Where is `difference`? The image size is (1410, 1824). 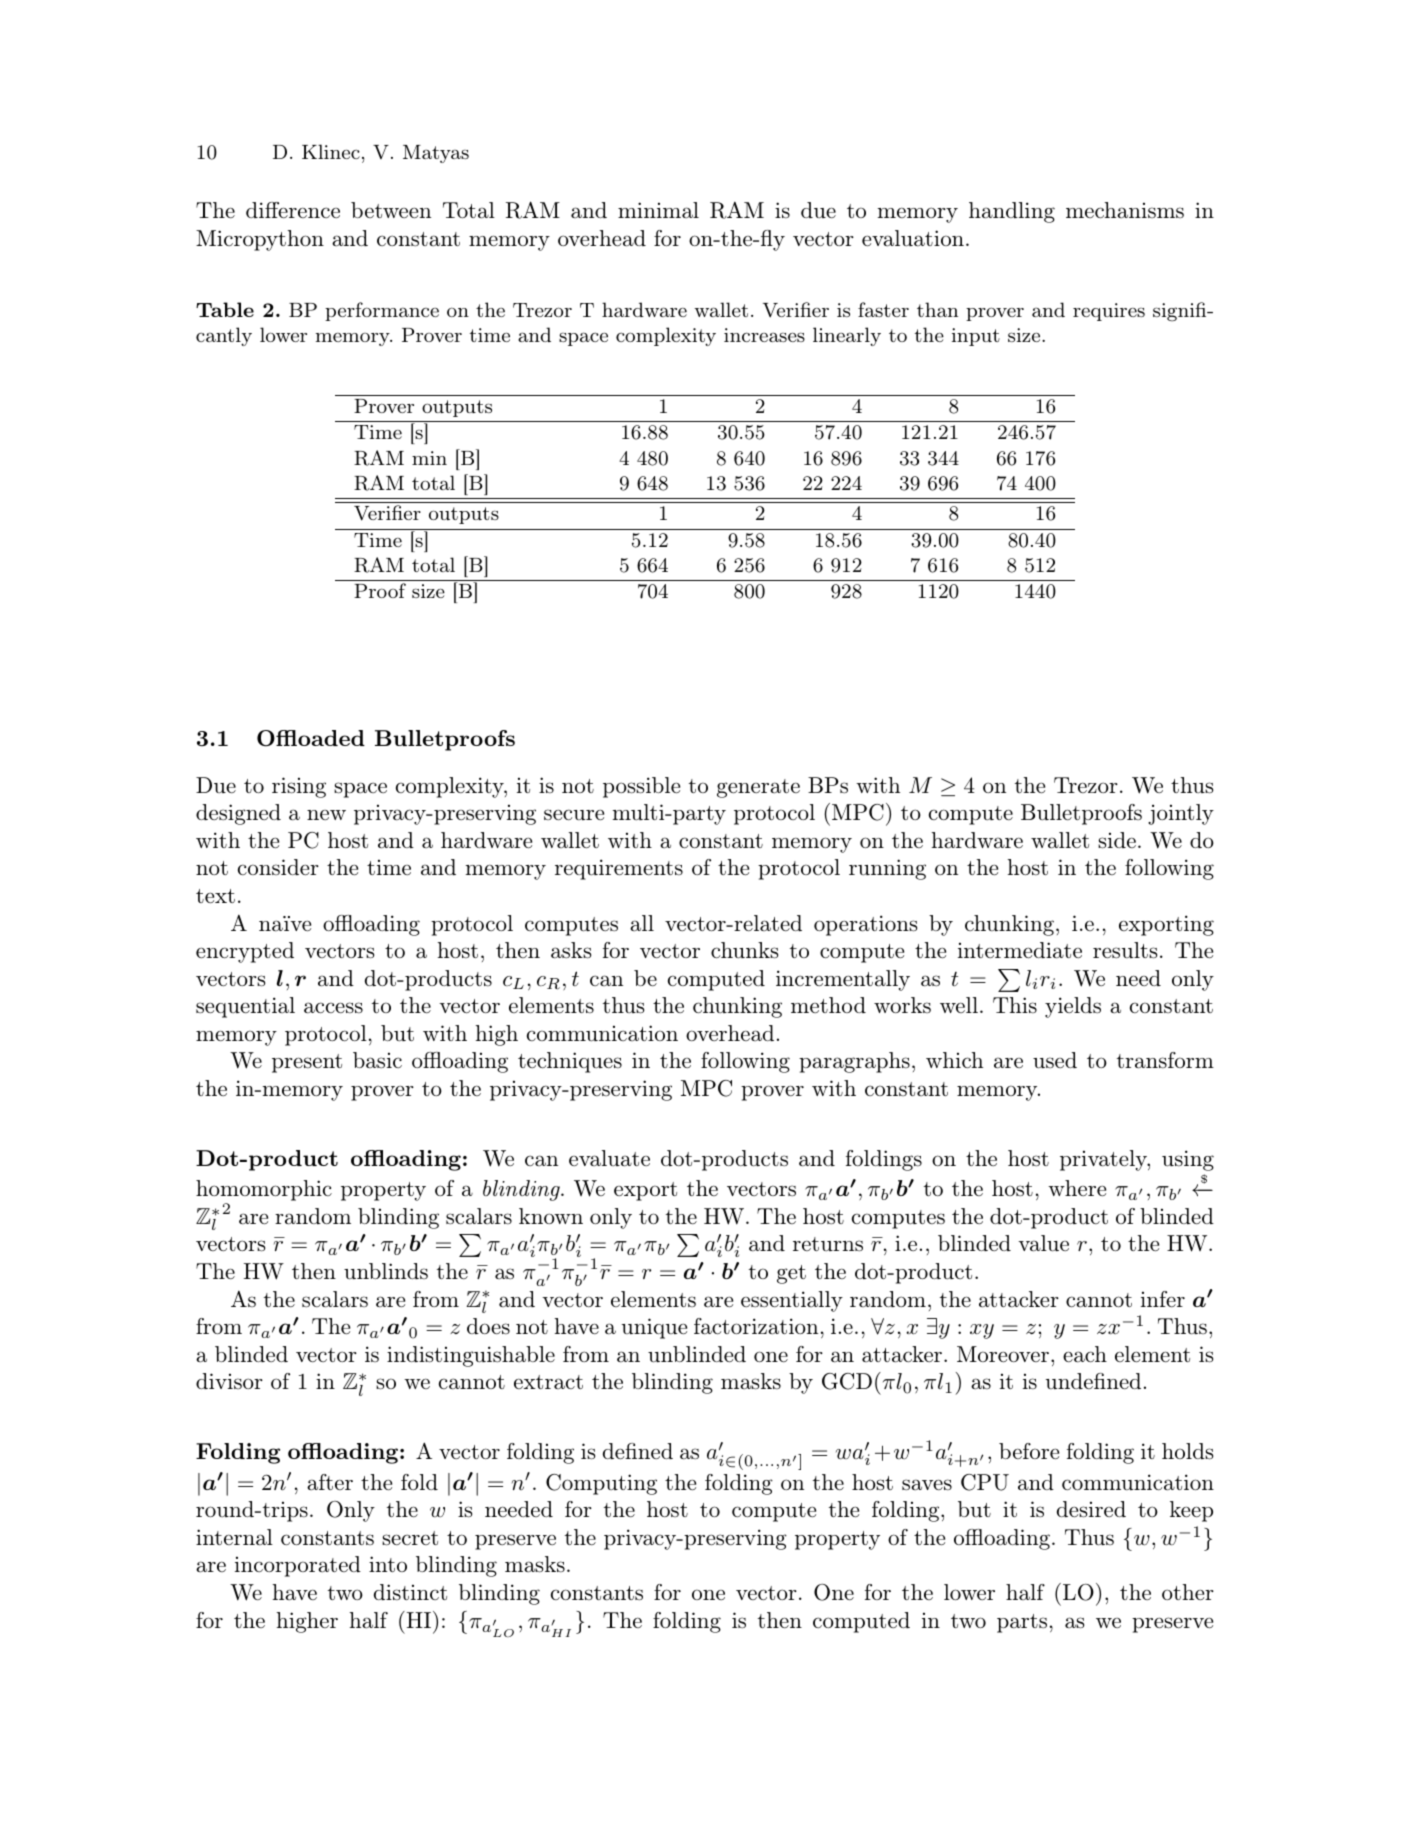
difference is located at coordinates (293, 210).
